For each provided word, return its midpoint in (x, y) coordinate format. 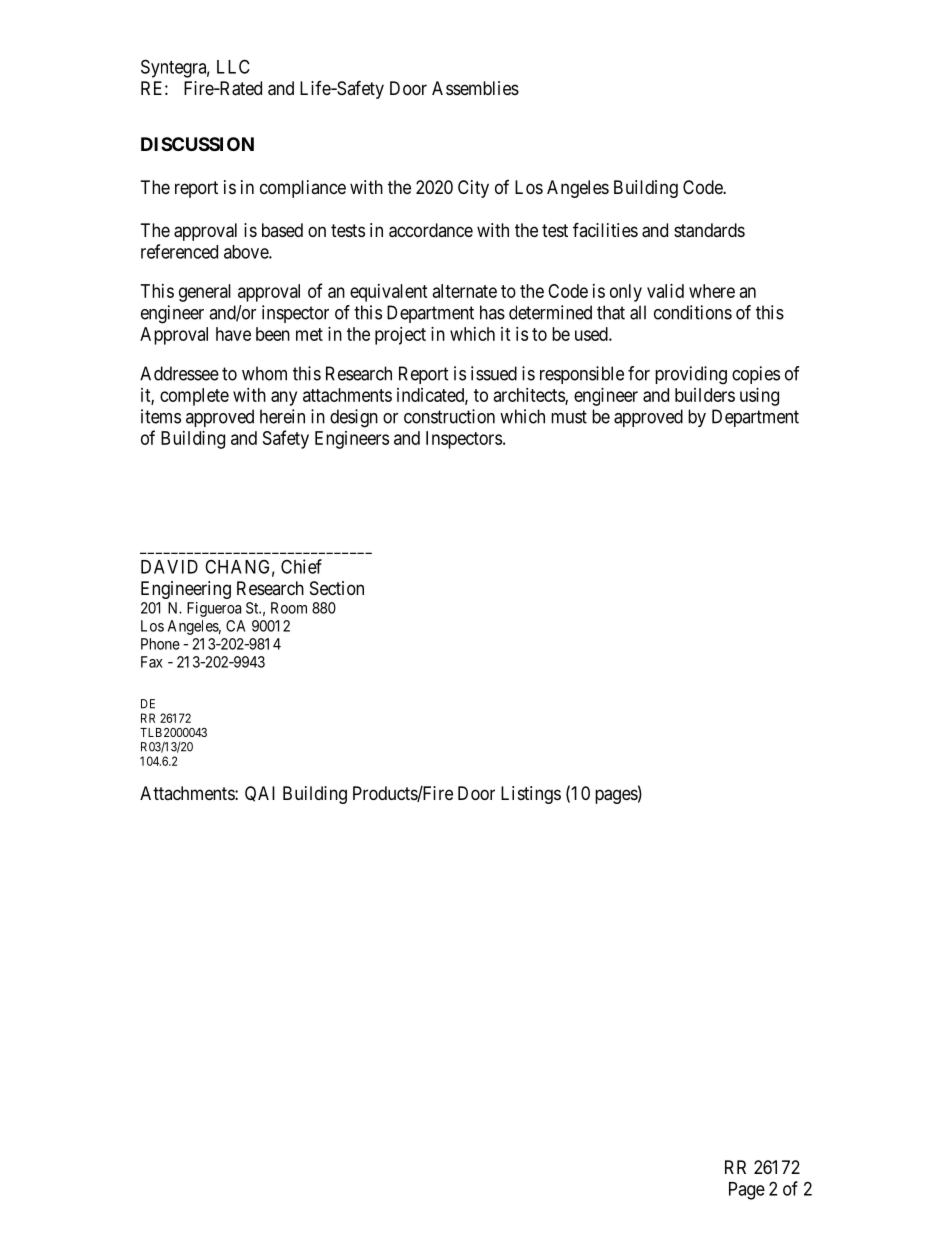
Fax (152, 662)
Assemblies (475, 88)
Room (289, 608)
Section (337, 588)
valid (665, 291)
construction (449, 416)
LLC (233, 66)
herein (282, 416)
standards (709, 230)
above (247, 252)
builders (705, 395)
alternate (465, 291)
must (569, 417)
